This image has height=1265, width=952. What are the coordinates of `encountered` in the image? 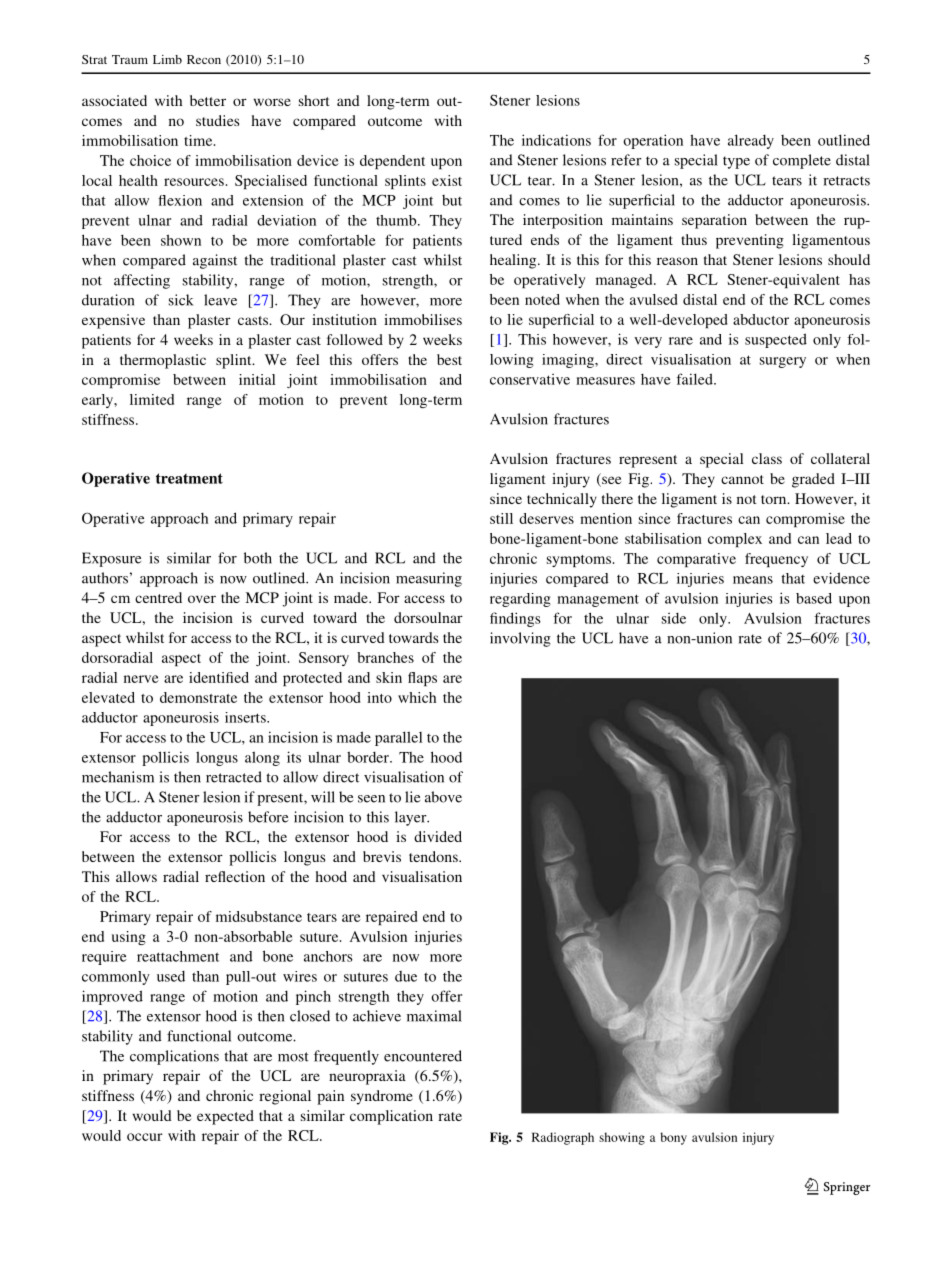 It's located at (423, 1056).
